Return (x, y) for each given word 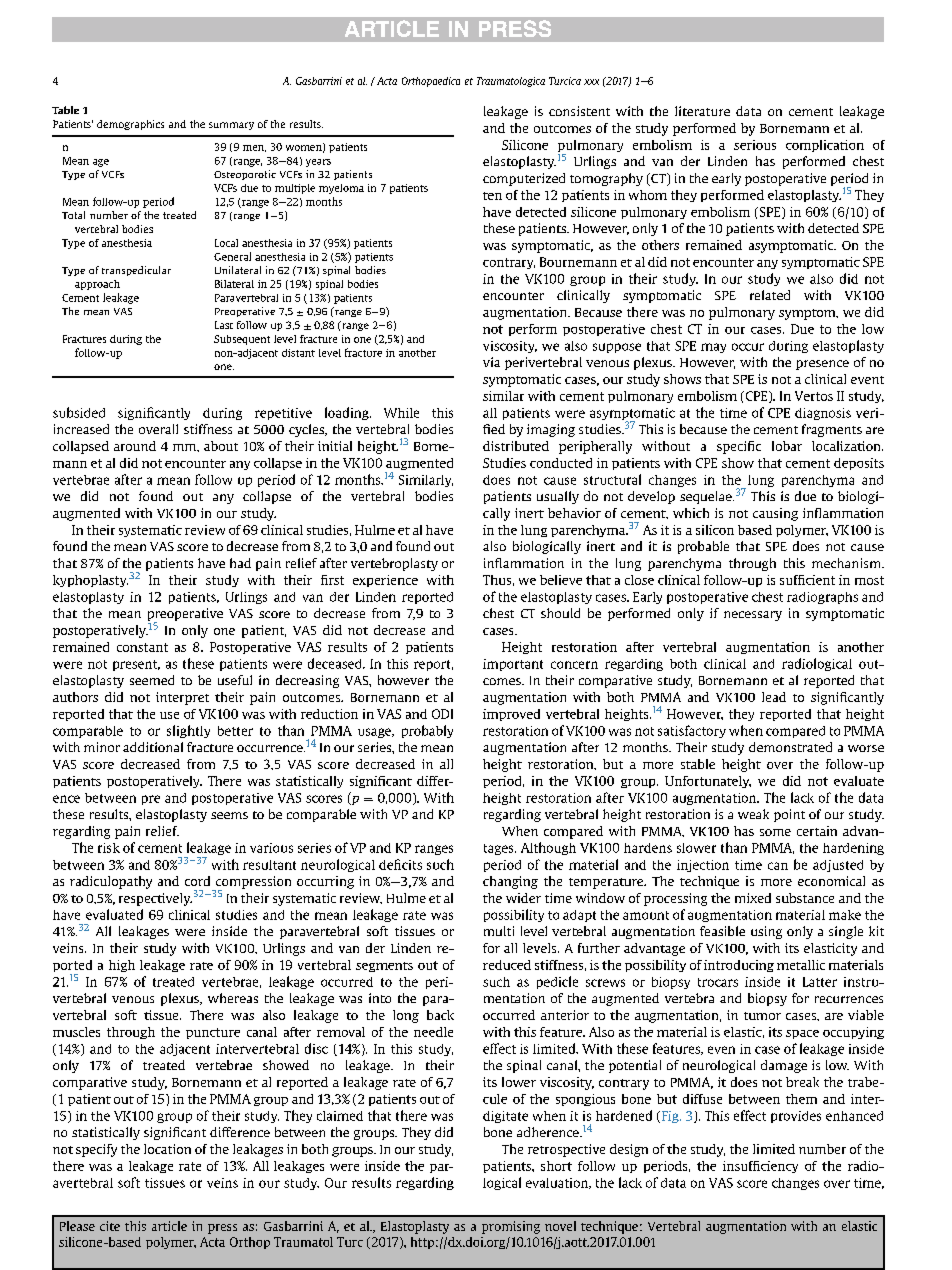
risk (109, 848)
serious (755, 145)
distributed (516, 446)
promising (511, 1227)
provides (796, 1117)
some (775, 832)
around (135, 446)
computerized (524, 179)
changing (510, 882)
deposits (859, 464)
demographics (130, 125)
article (169, 1226)
